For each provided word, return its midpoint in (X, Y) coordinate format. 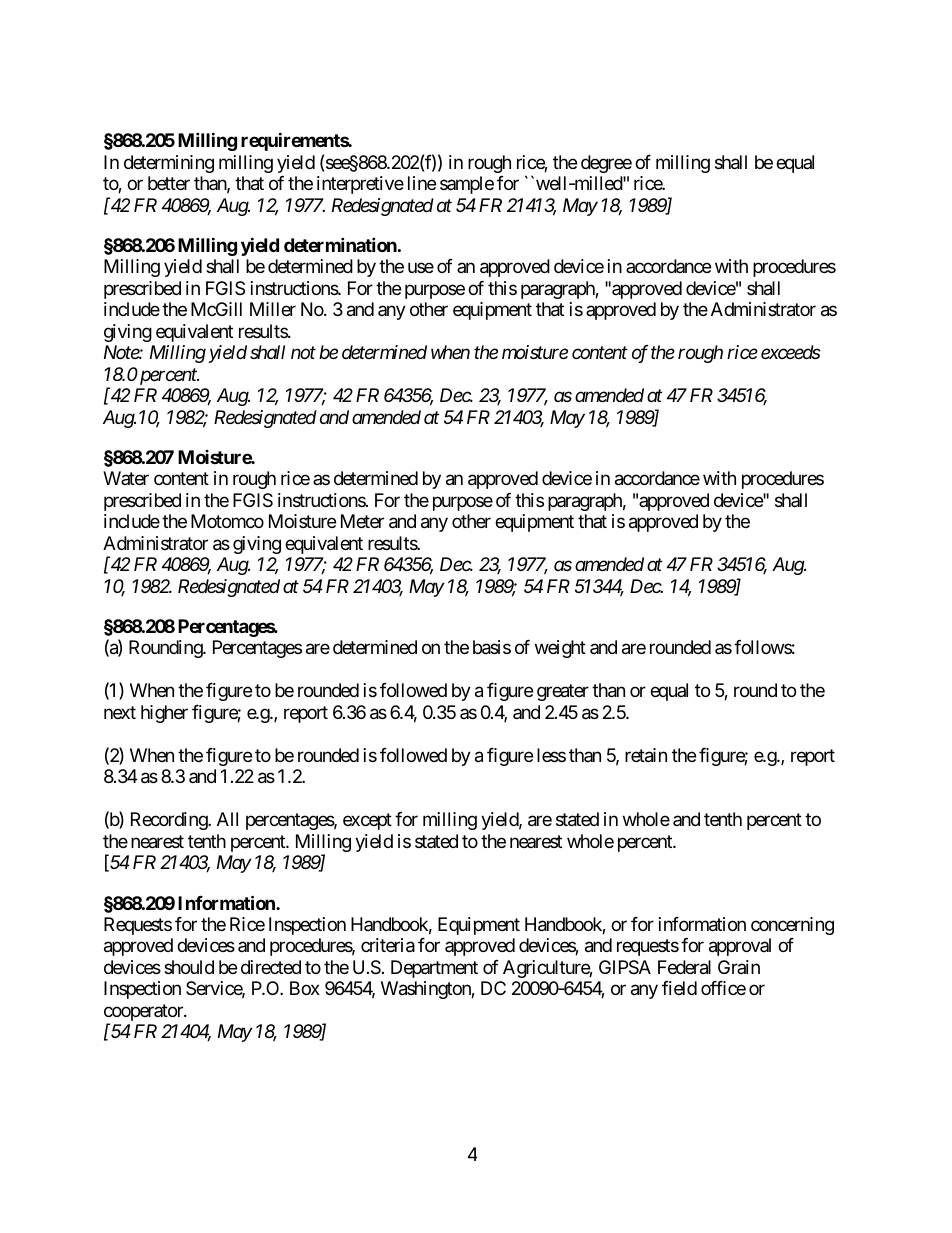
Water (126, 478)
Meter (362, 521)
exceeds (791, 352)
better (169, 183)
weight (560, 649)
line (422, 183)
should (189, 967)
